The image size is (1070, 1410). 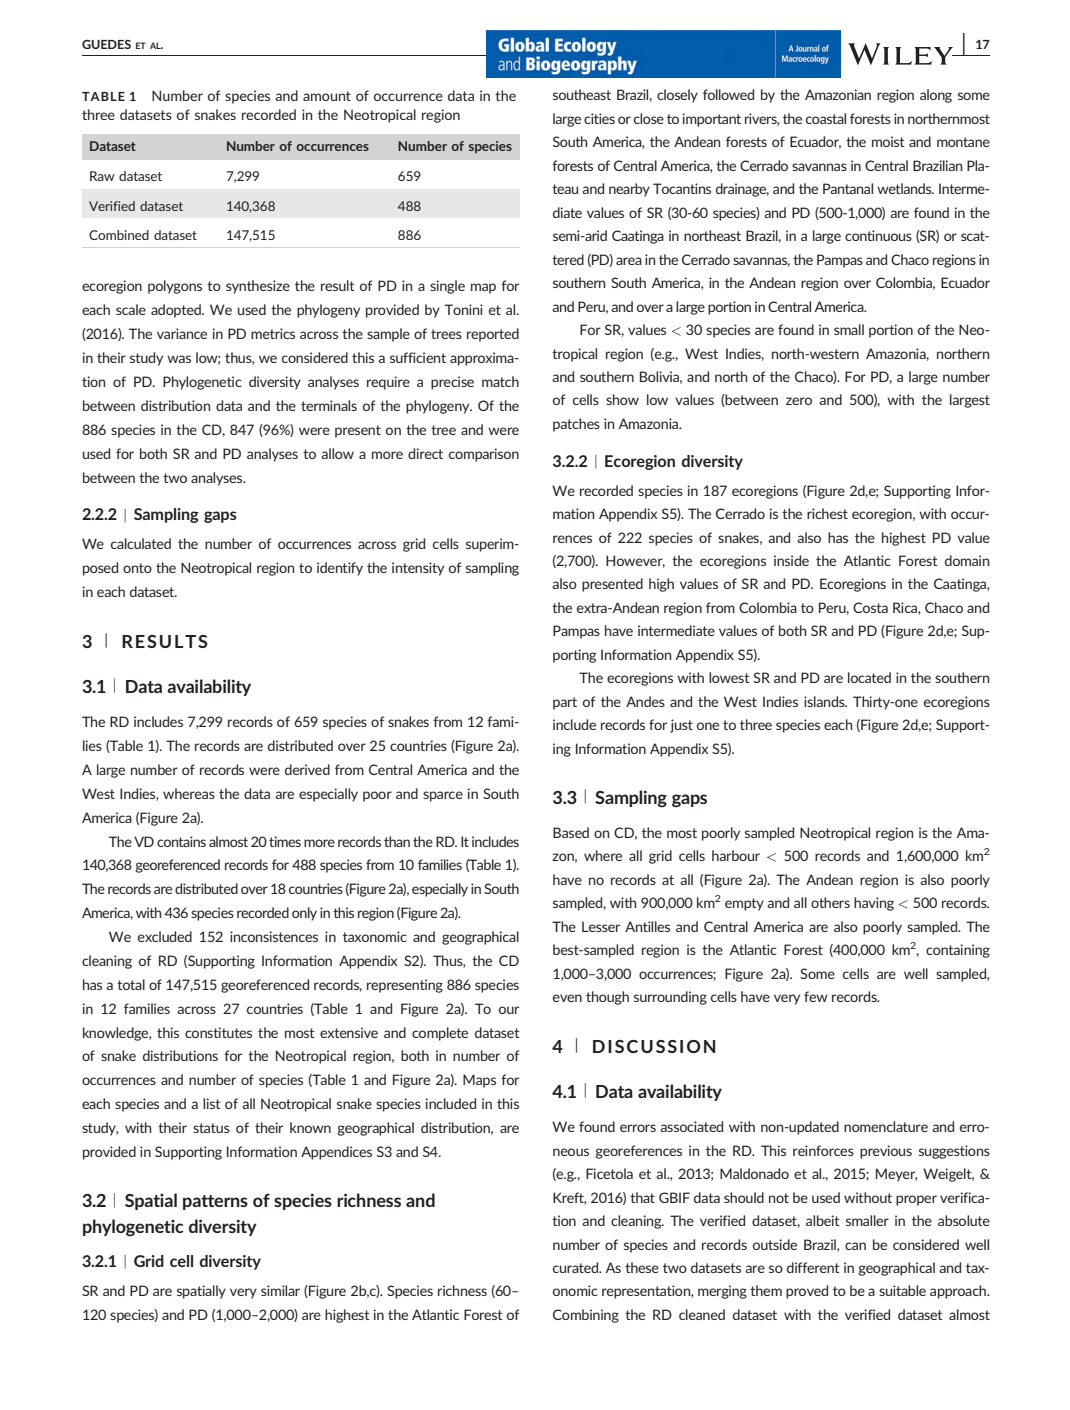 I want to click on moist, so click(x=888, y=141).
